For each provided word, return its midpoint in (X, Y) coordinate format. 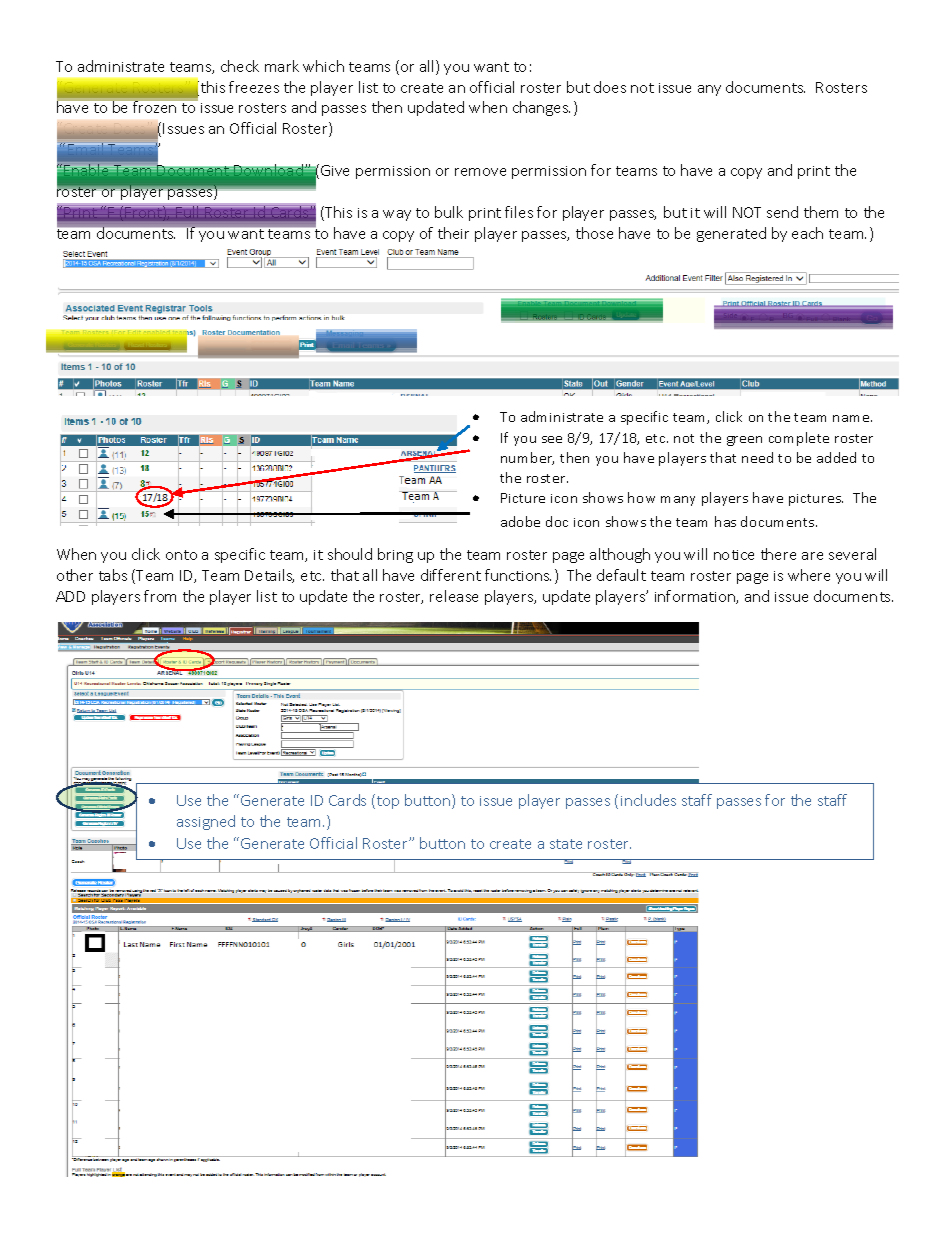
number (527, 458)
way (397, 215)
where (809, 575)
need (757, 457)
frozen (154, 107)
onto (181, 555)
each (807, 233)
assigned (206, 822)
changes (541, 108)
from (160, 596)
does (610, 87)
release (454, 596)
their (453, 233)
